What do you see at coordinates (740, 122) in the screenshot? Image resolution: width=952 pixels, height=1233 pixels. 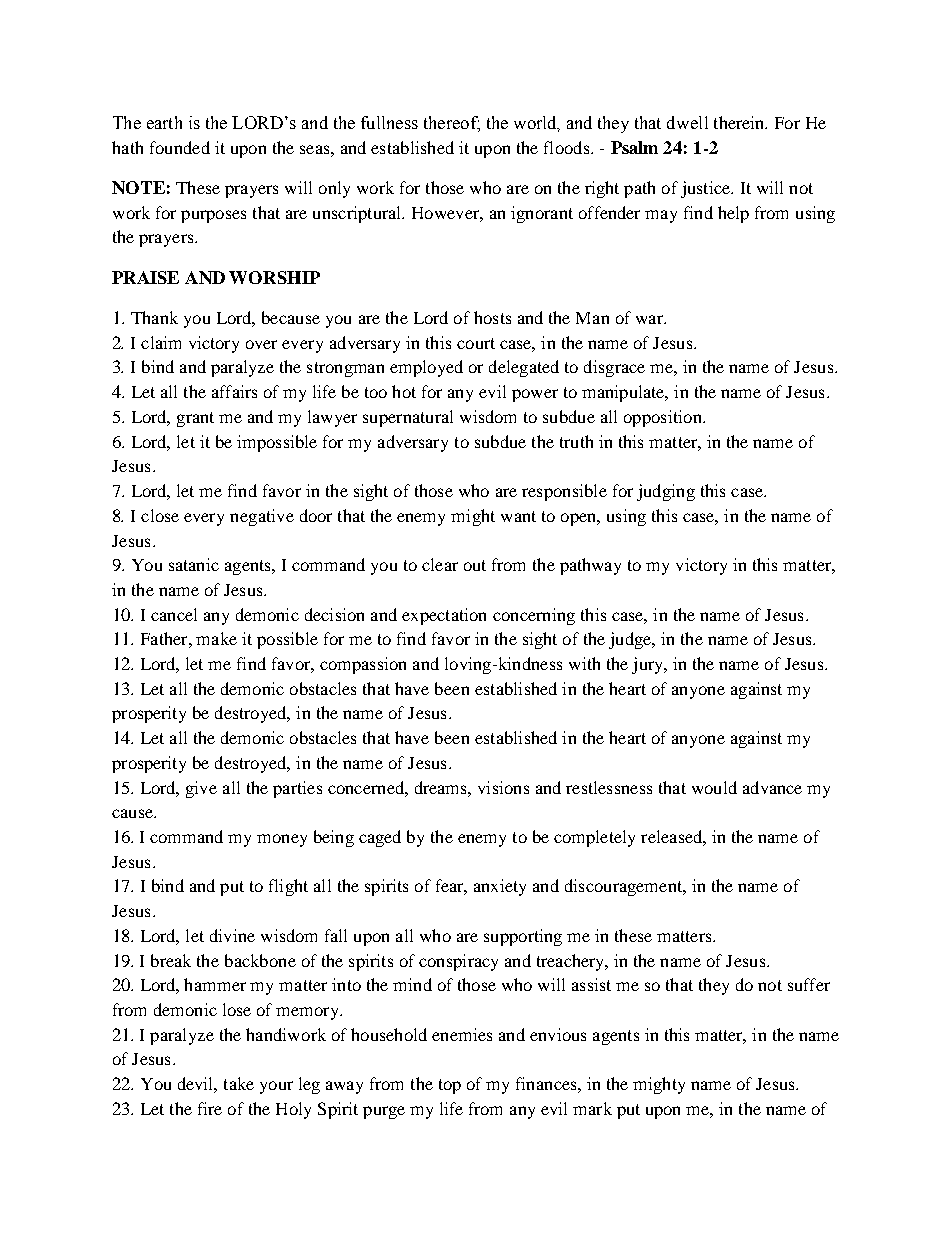 I see `therein` at bounding box center [740, 122].
